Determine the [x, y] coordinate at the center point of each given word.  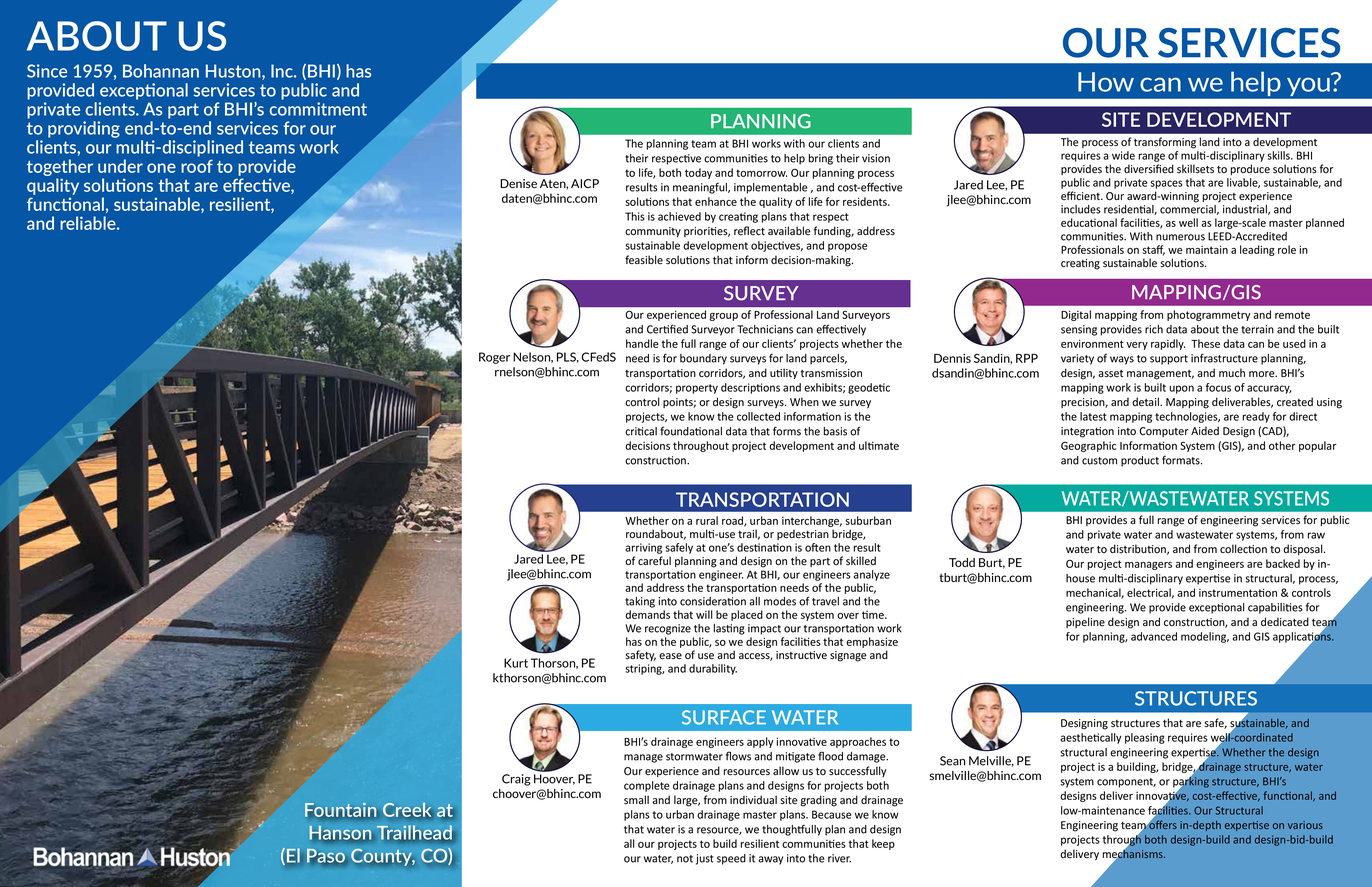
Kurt [516, 663]
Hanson [340, 833]
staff [1153, 250]
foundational [691, 431]
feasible [644, 260]
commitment [318, 109]
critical [641, 431]
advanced [1154, 636]
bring [821, 159]
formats [1182, 460]
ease [670, 656]
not [685, 859]
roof [197, 166]
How [1106, 82]
